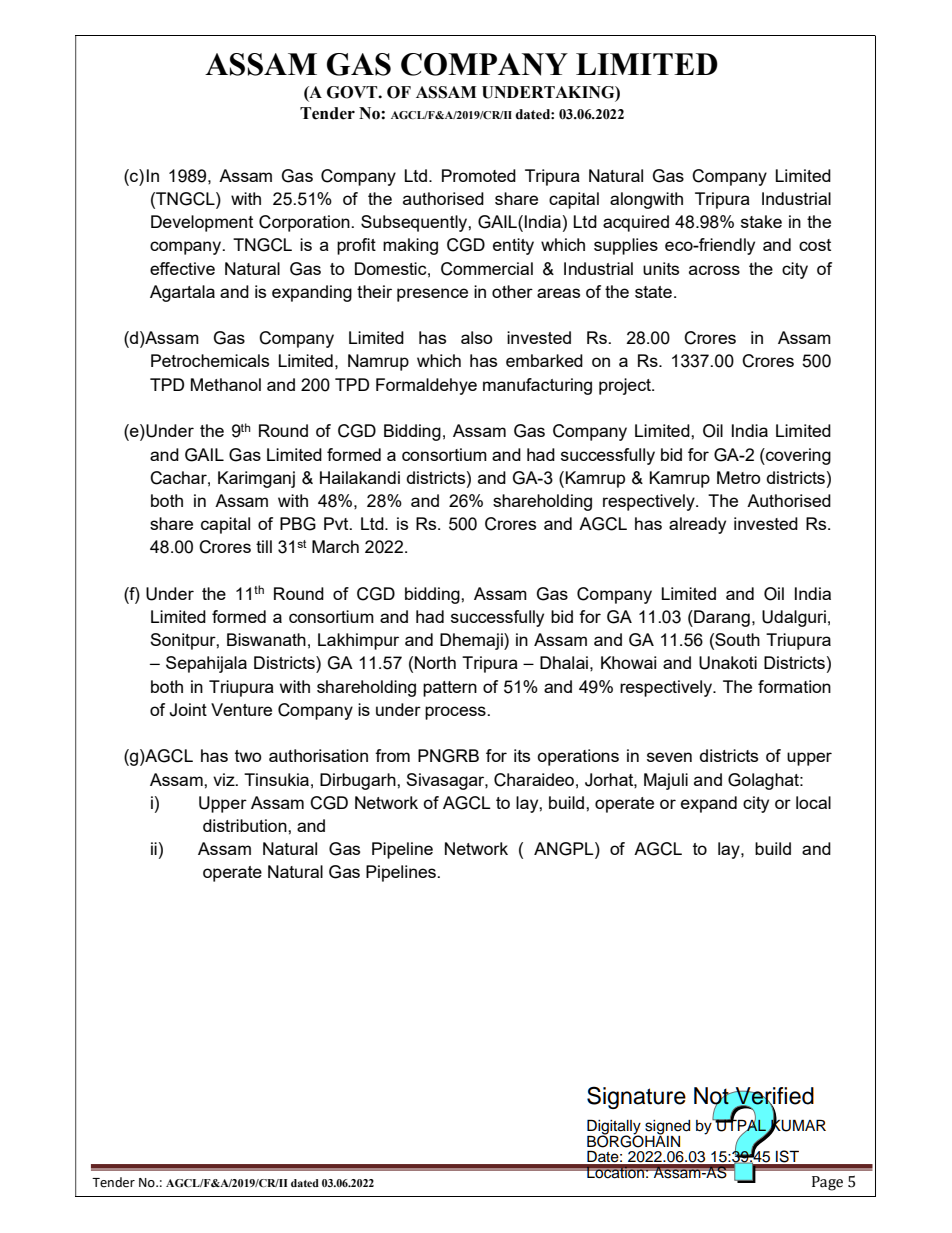 The height and width of the document is (1233, 952). Describe the element at coordinates (450, 689) in the document. I see `pattern` at that location.
